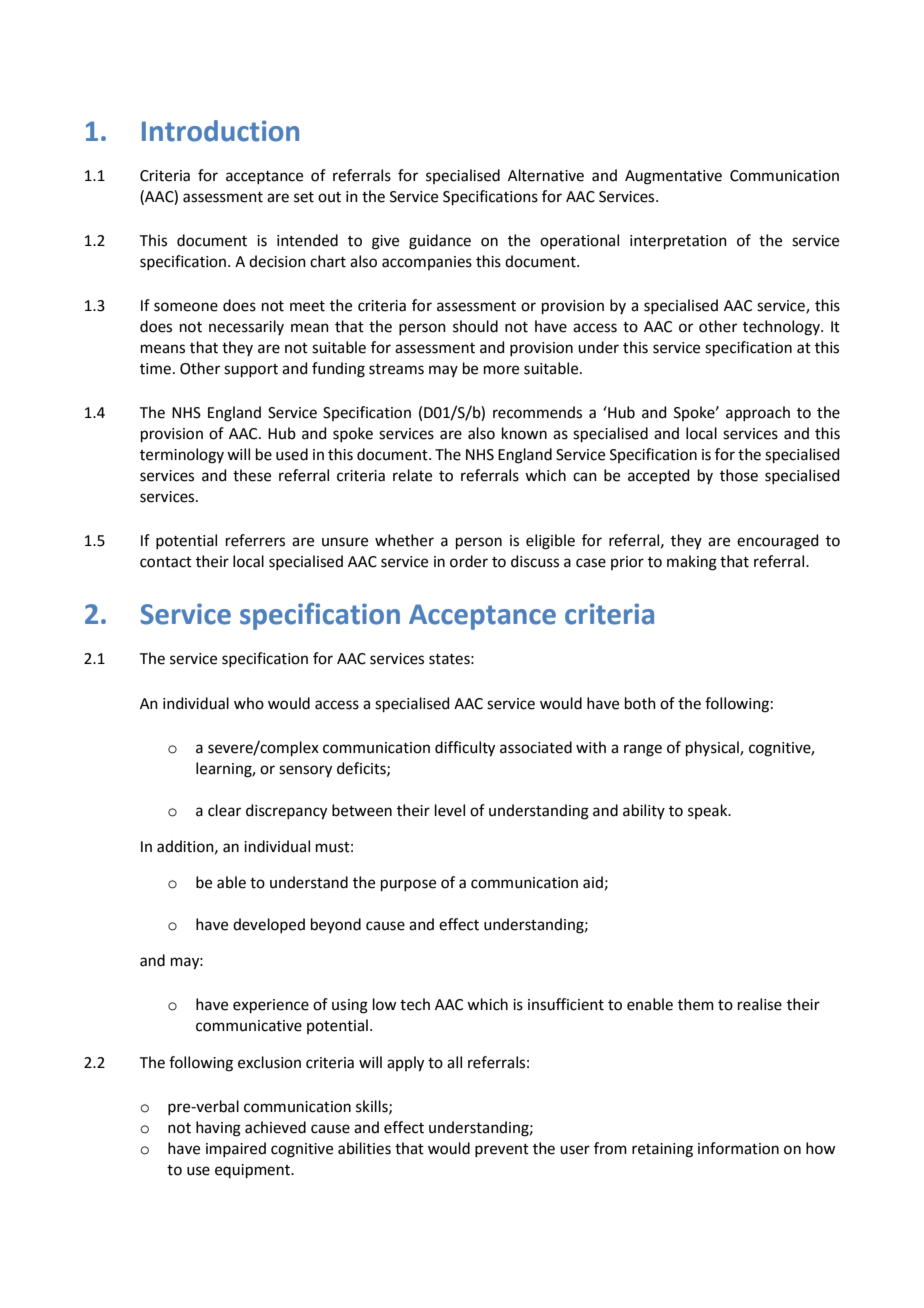  I want to click on those, so click(739, 475).
